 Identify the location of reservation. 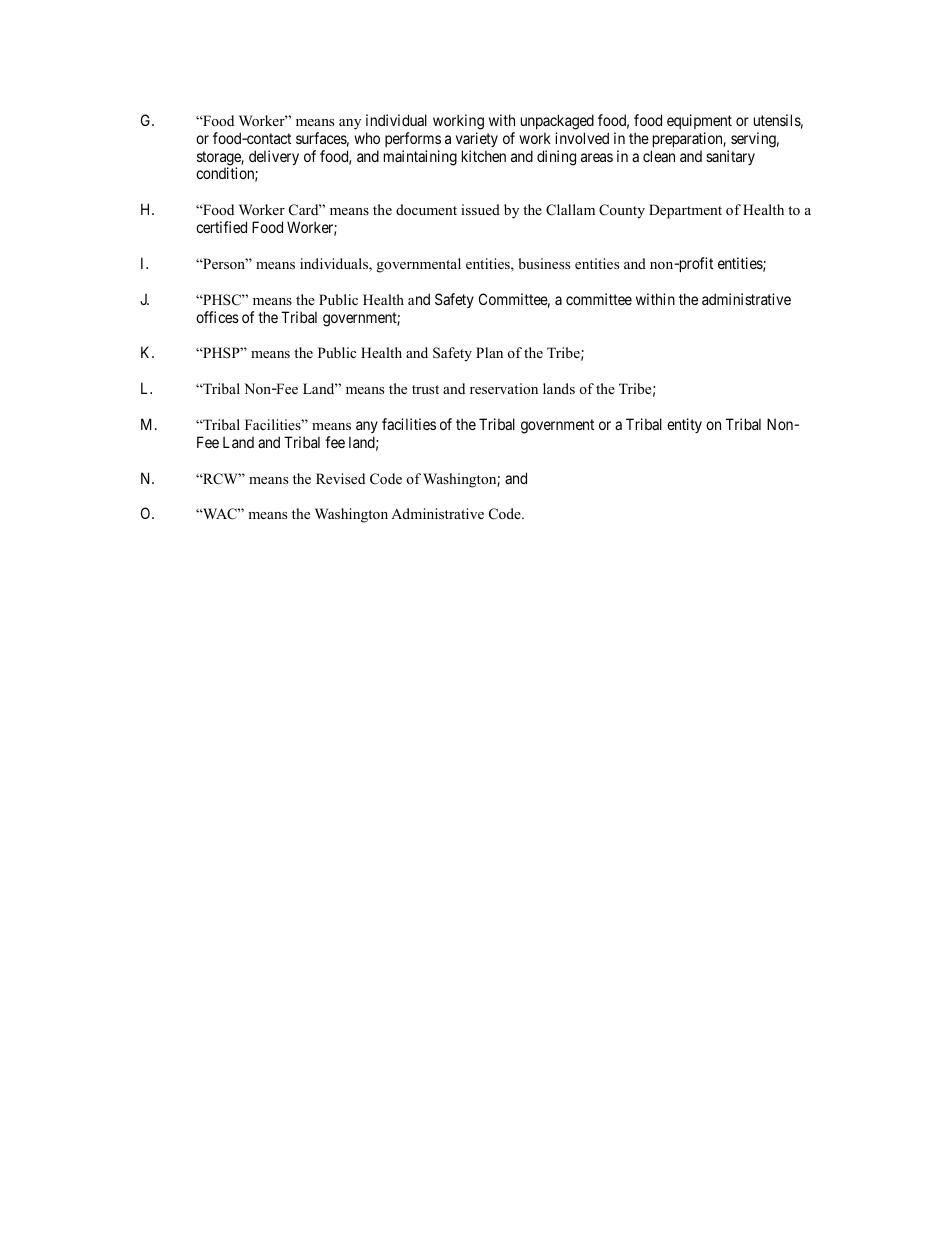
(504, 388).
